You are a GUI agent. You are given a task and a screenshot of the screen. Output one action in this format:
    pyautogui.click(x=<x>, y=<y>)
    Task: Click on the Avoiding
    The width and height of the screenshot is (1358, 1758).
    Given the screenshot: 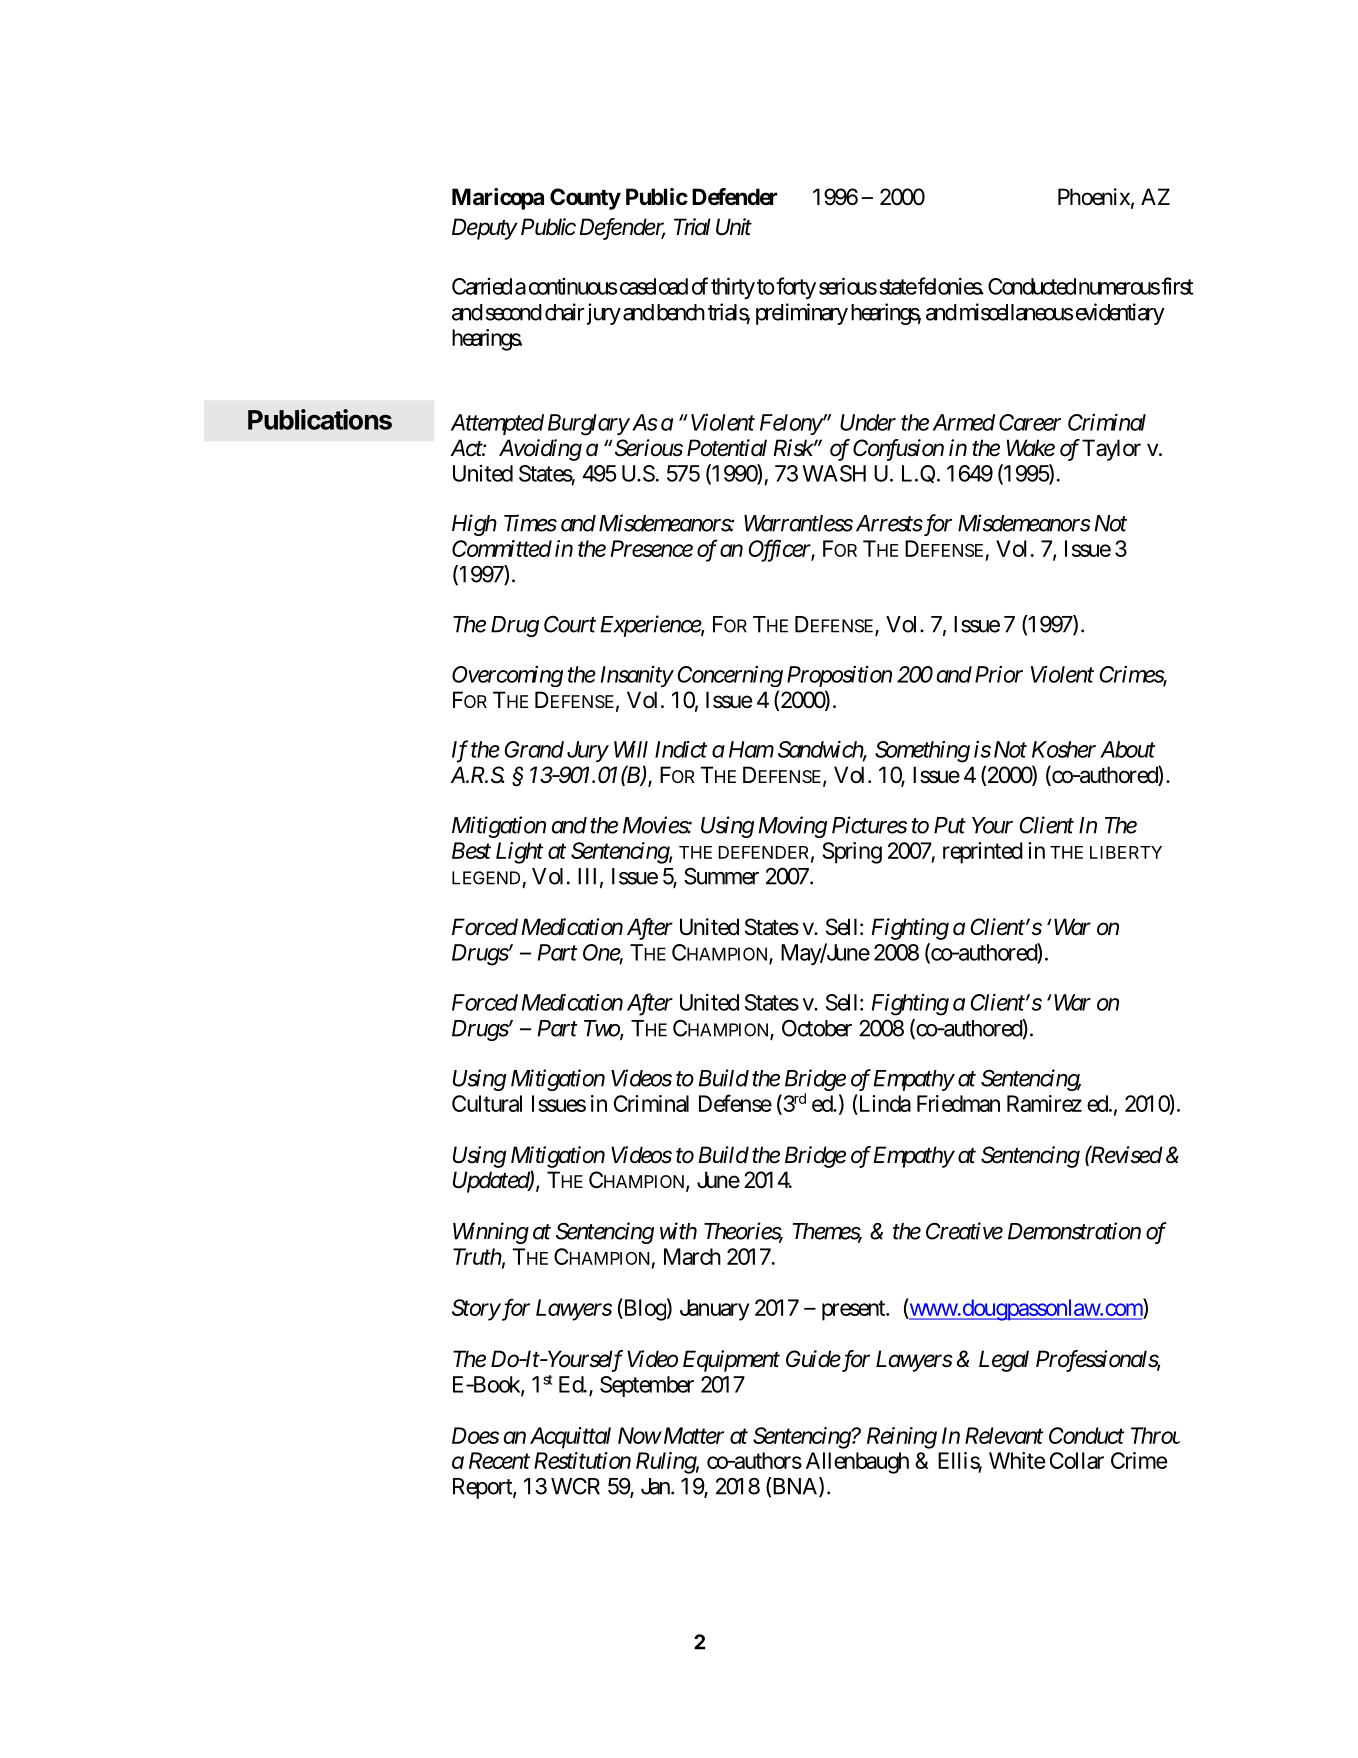 What is the action you would take?
    pyautogui.click(x=540, y=450)
